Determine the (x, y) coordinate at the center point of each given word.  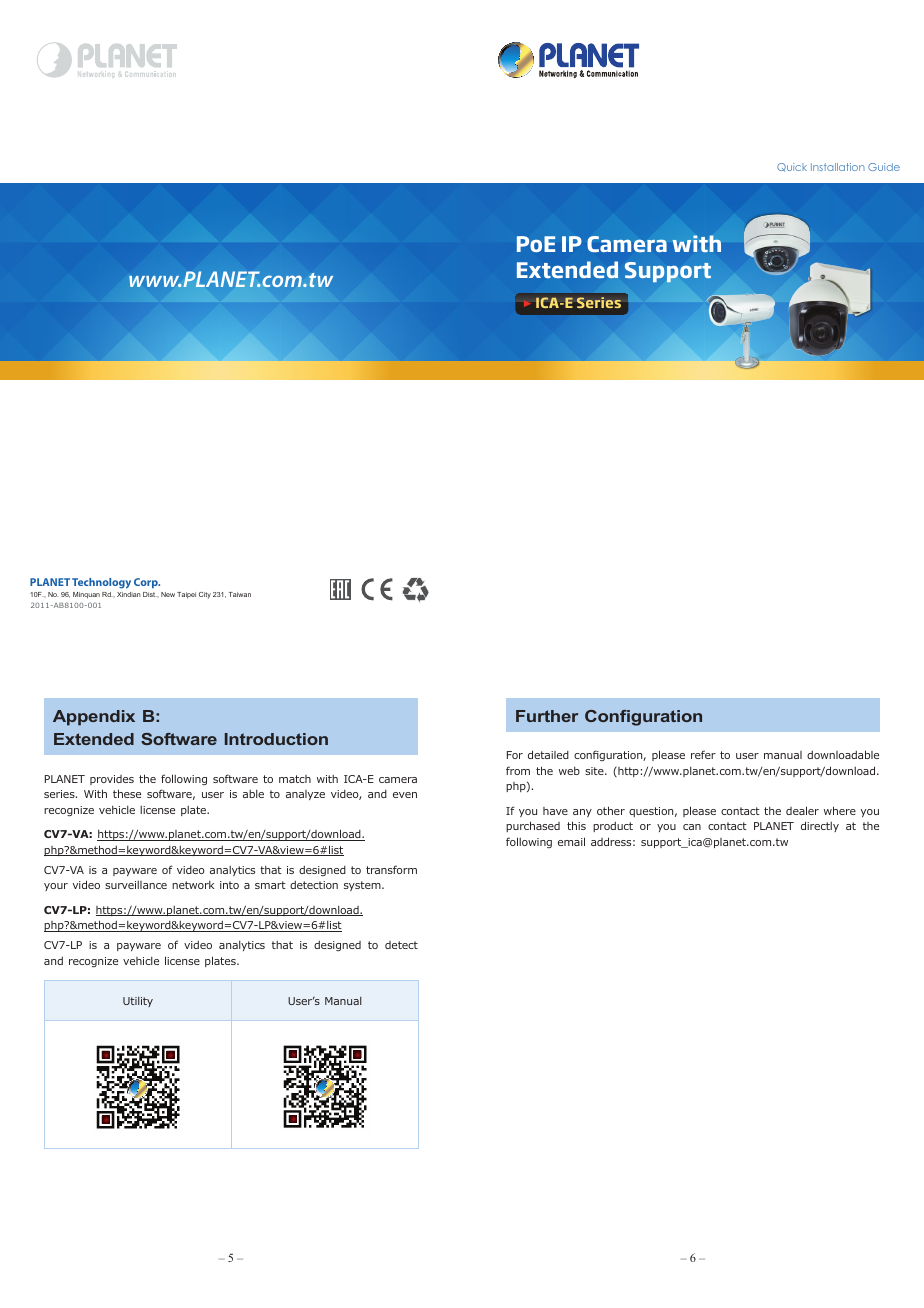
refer (703, 754)
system (363, 886)
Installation (838, 167)
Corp (147, 583)
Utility (138, 1002)
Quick (792, 167)
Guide (884, 167)
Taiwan (240, 594)
